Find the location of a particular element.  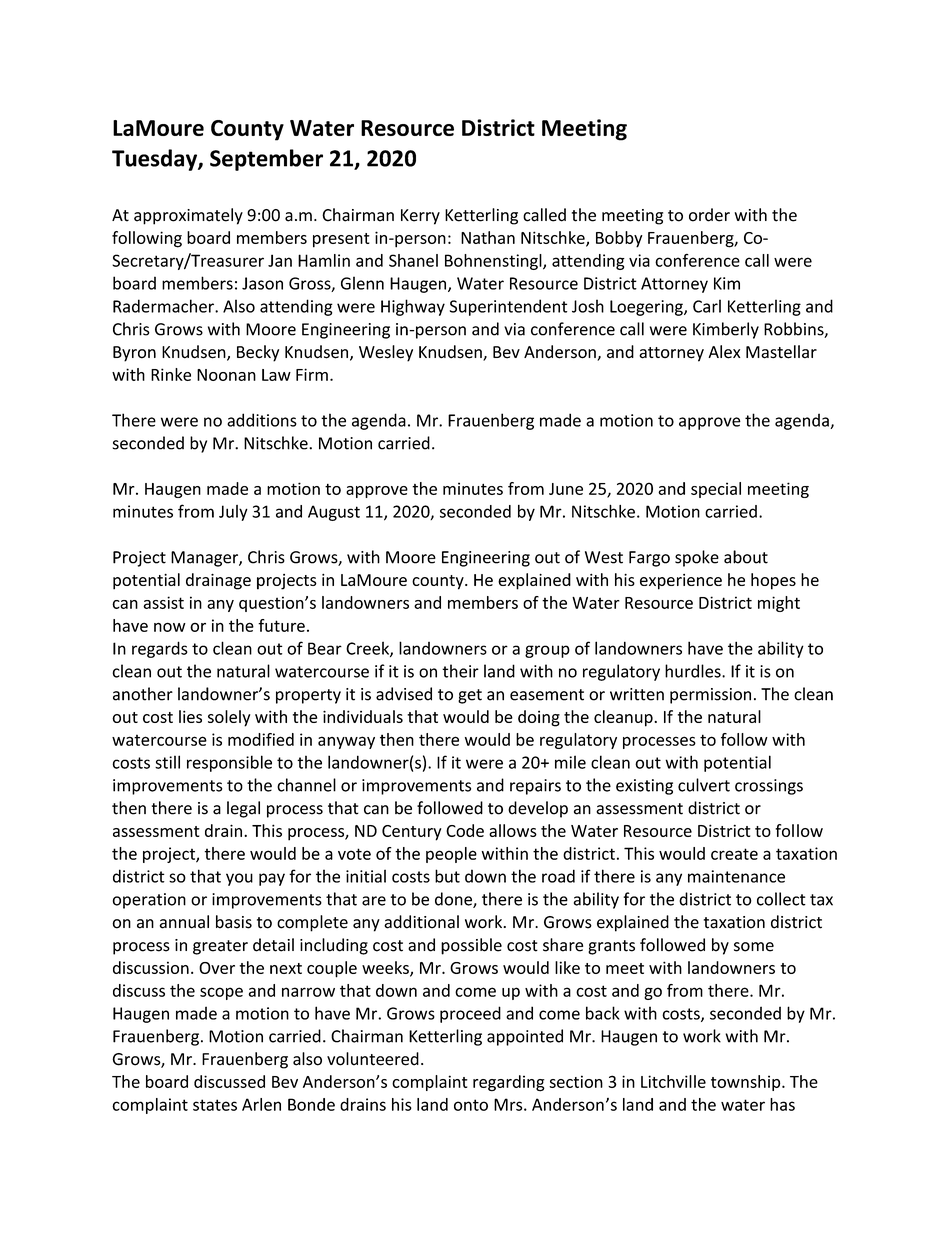

order is located at coordinates (709, 215).
